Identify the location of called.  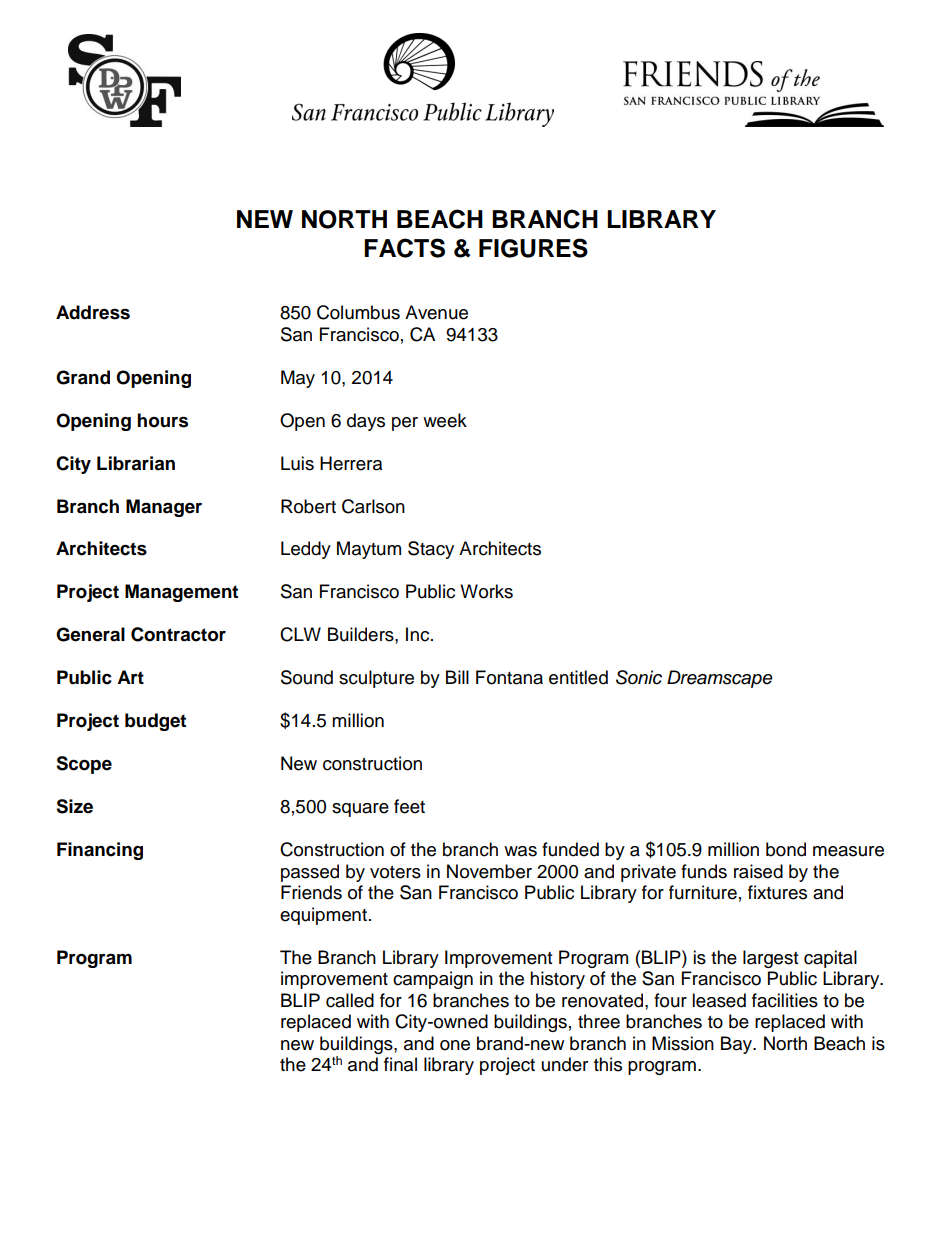
(350, 1000).
